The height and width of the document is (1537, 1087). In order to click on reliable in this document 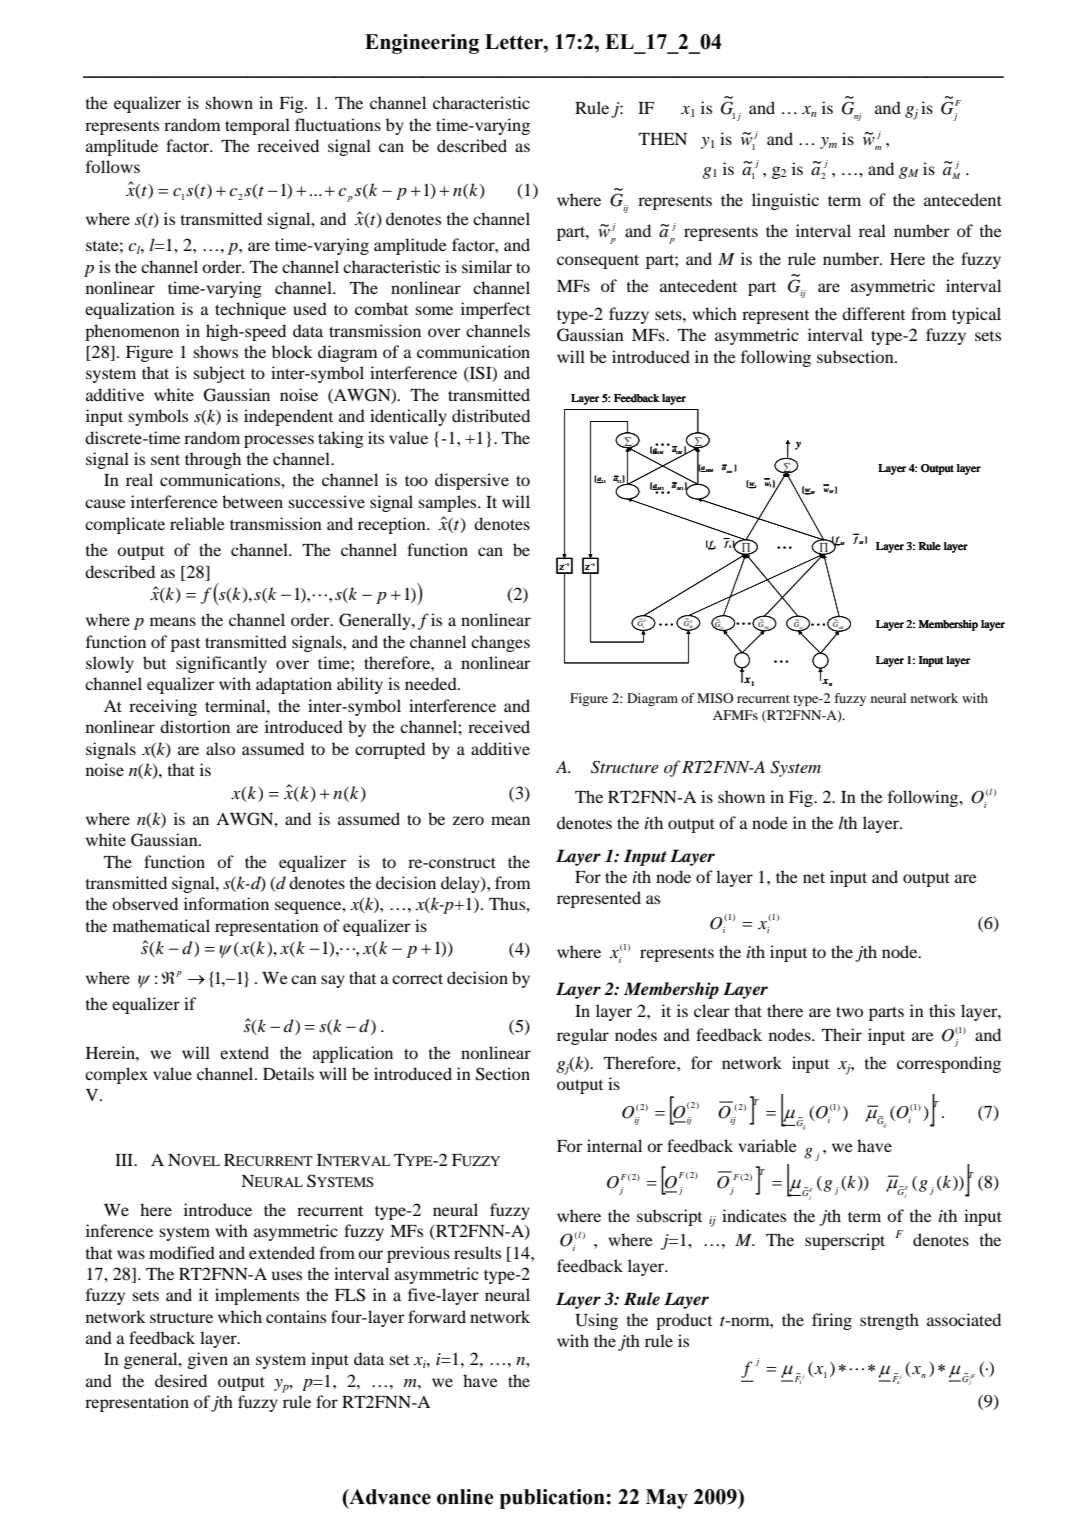, I will do `click(197, 523)`.
